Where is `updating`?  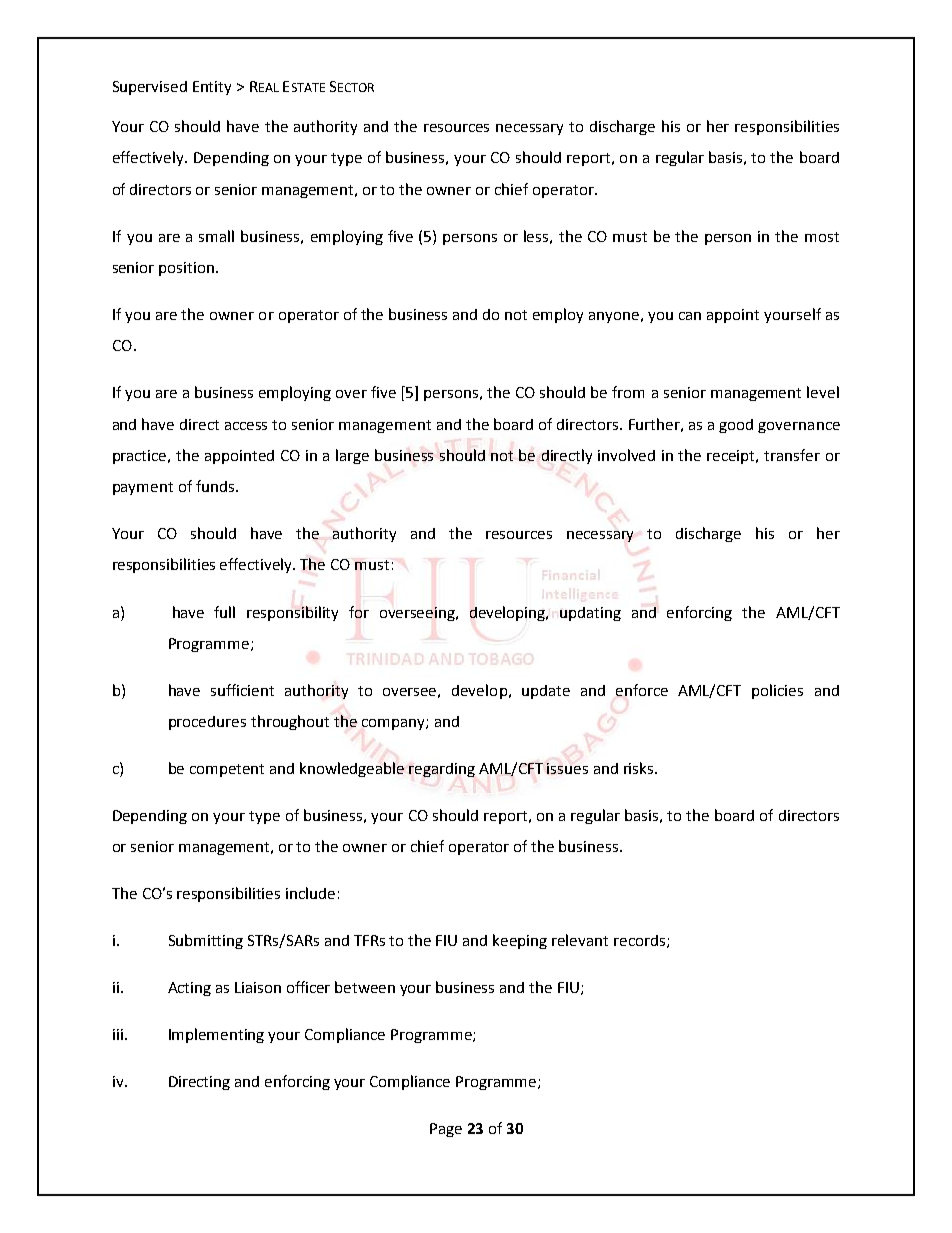 updating is located at coordinates (590, 614).
